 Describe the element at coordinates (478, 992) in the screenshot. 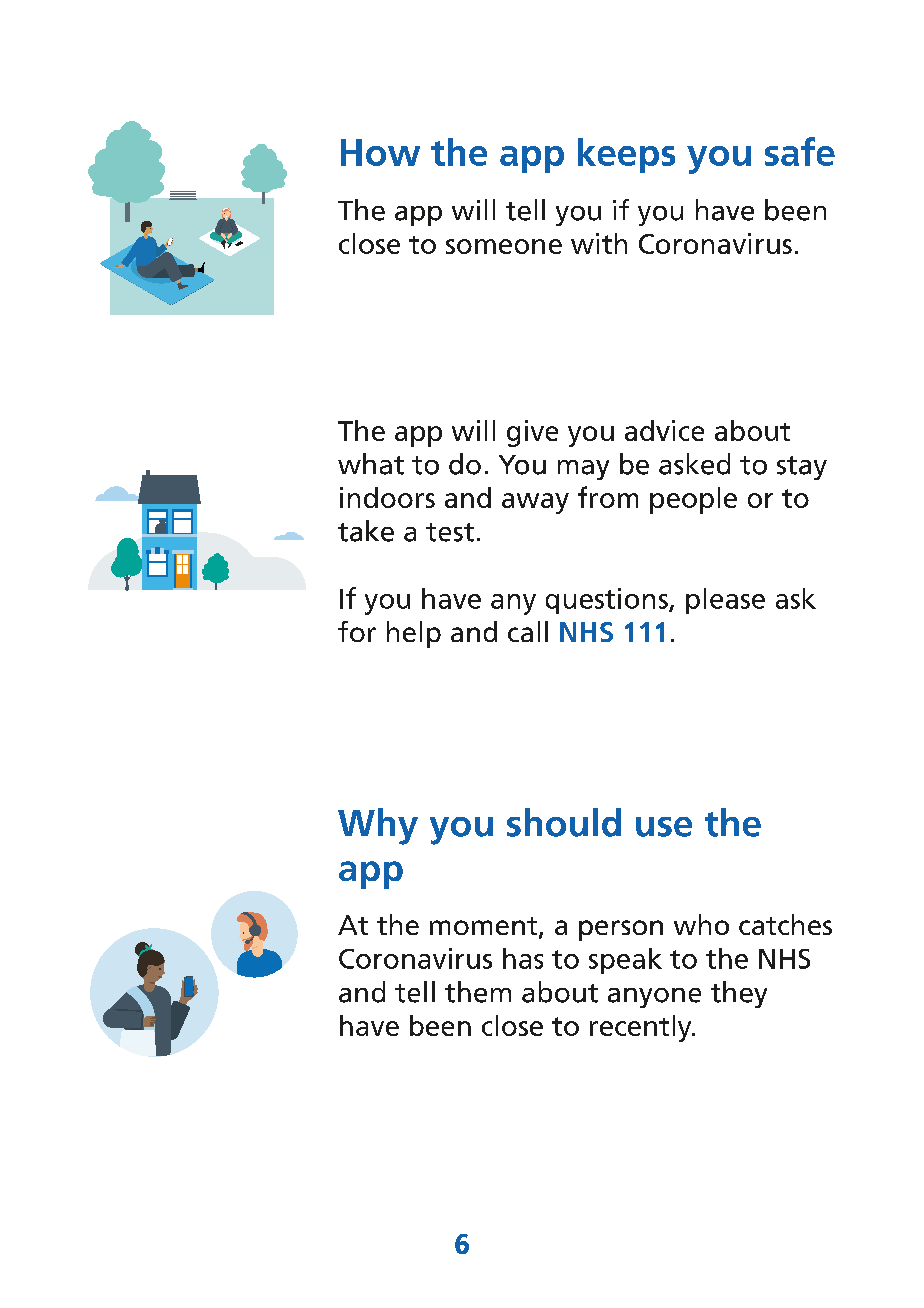

I see `them` at that location.
